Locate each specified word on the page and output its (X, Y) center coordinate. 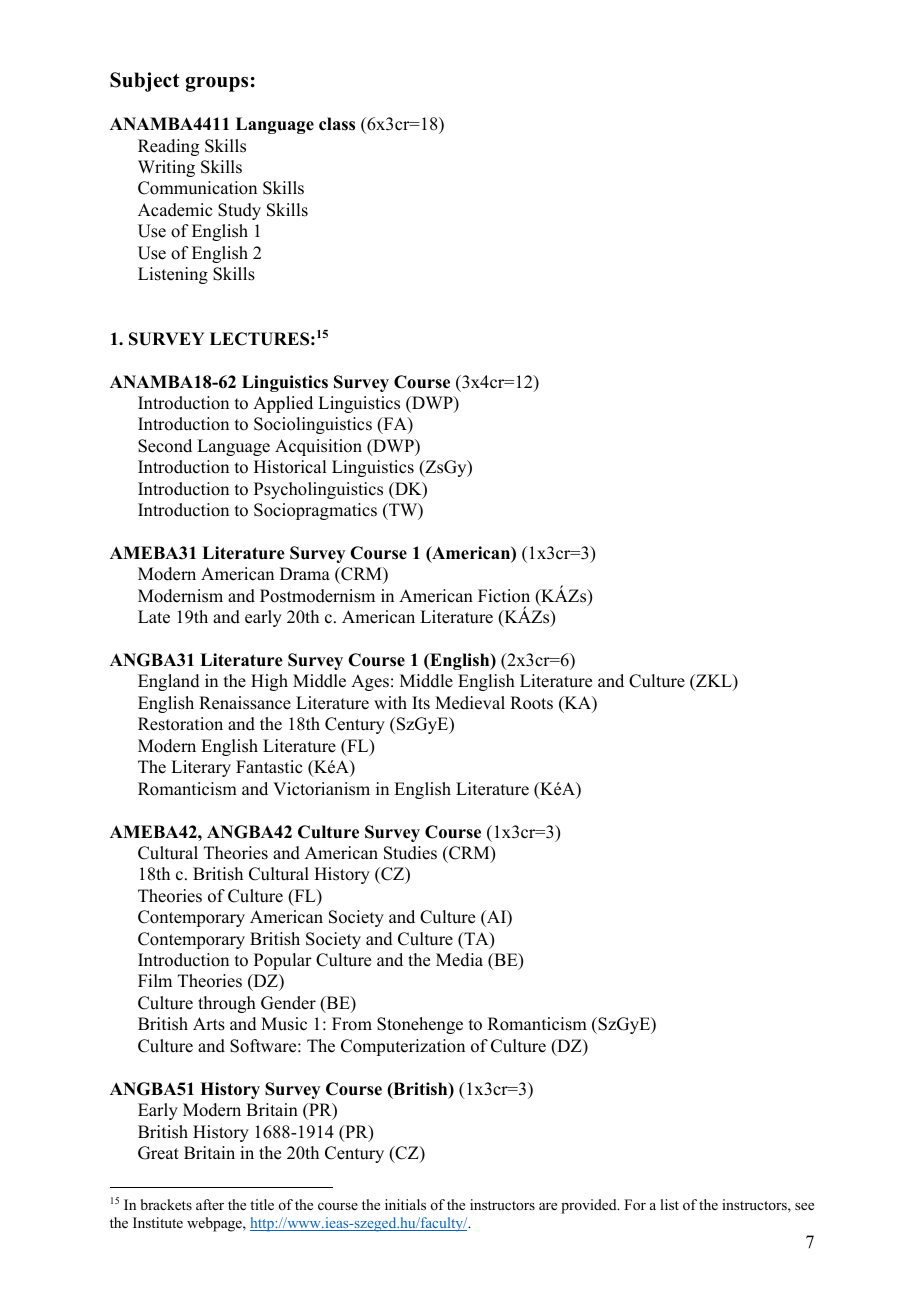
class (337, 124)
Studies (410, 853)
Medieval (470, 703)
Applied (283, 404)
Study (239, 211)
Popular (283, 961)
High (269, 682)
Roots (531, 703)
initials (405, 1204)
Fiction (504, 596)
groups (217, 84)
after (210, 1204)
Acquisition (318, 447)
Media (459, 960)
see (804, 1206)
